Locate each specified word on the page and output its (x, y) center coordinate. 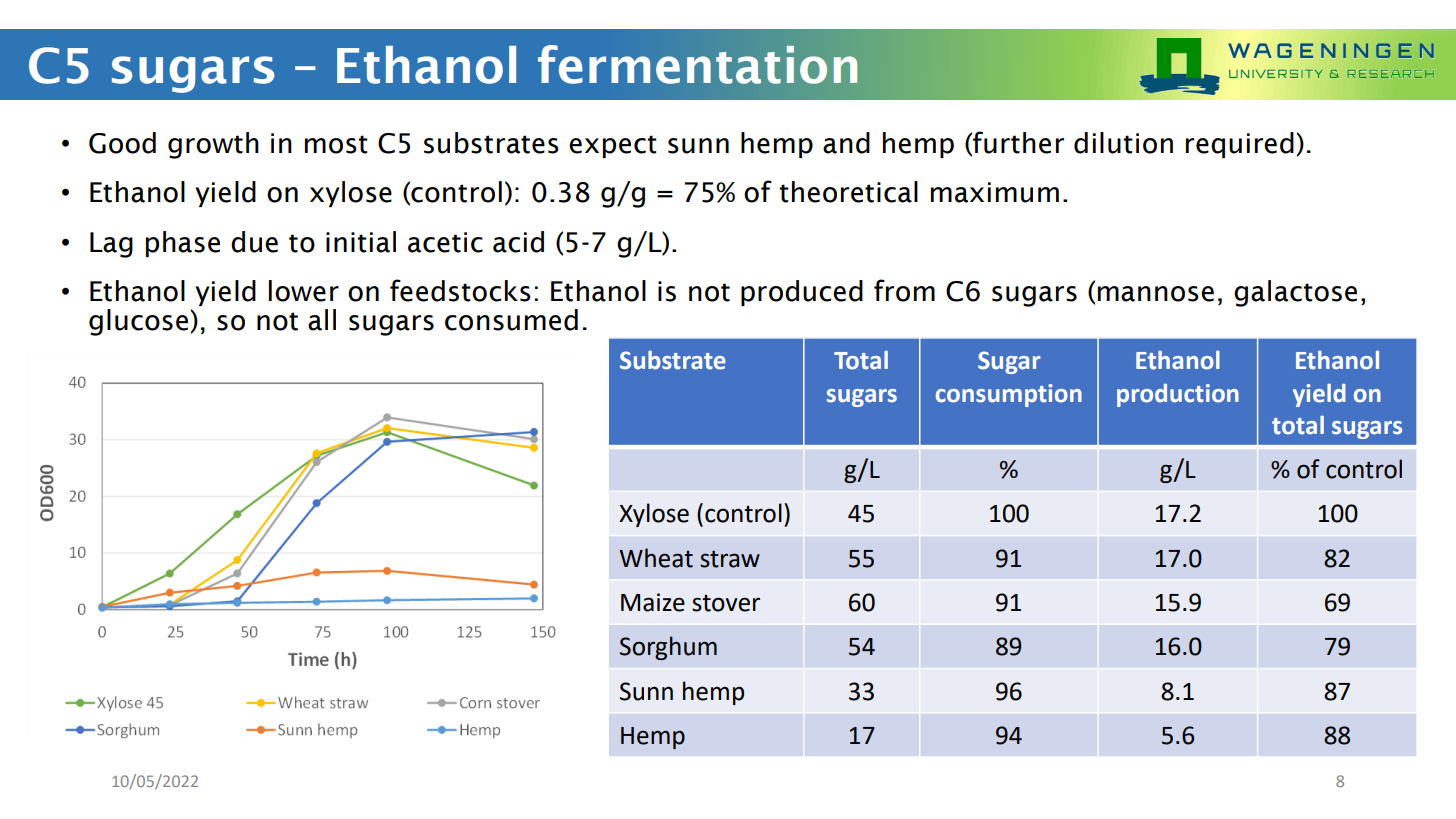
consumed (511, 320)
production (1178, 395)
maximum (995, 192)
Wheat (656, 558)
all (322, 320)
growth (213, 145)
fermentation (697, 64)
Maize (653, 602)
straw (730, 559)
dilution (1123, 143)
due (254, 242)
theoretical (848, 192)
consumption (1009, 395)
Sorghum (668, 648)
